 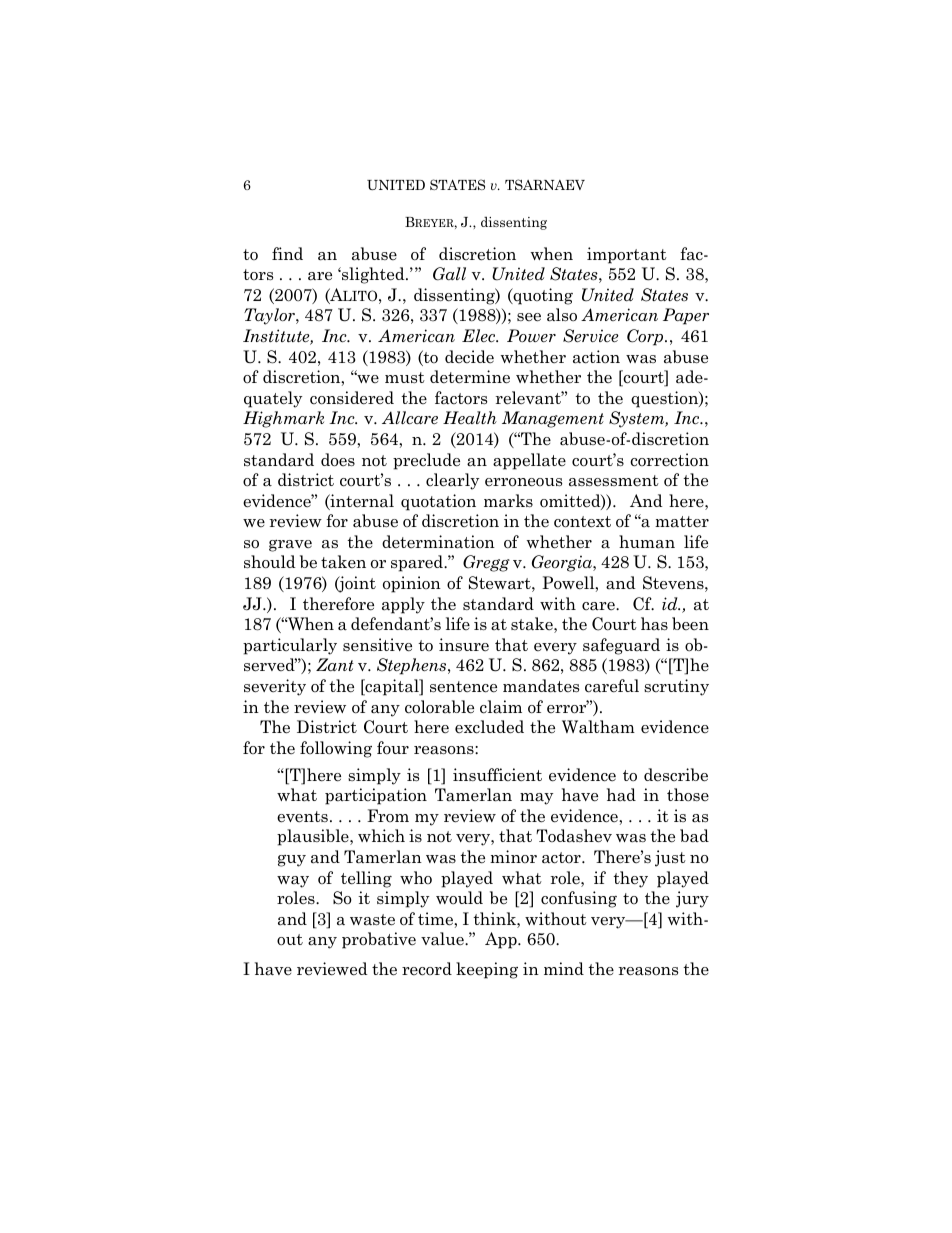 What do you see at coordinates (486, 563) in the image?
I see `Gregg` at bounding box center [486, 563].
